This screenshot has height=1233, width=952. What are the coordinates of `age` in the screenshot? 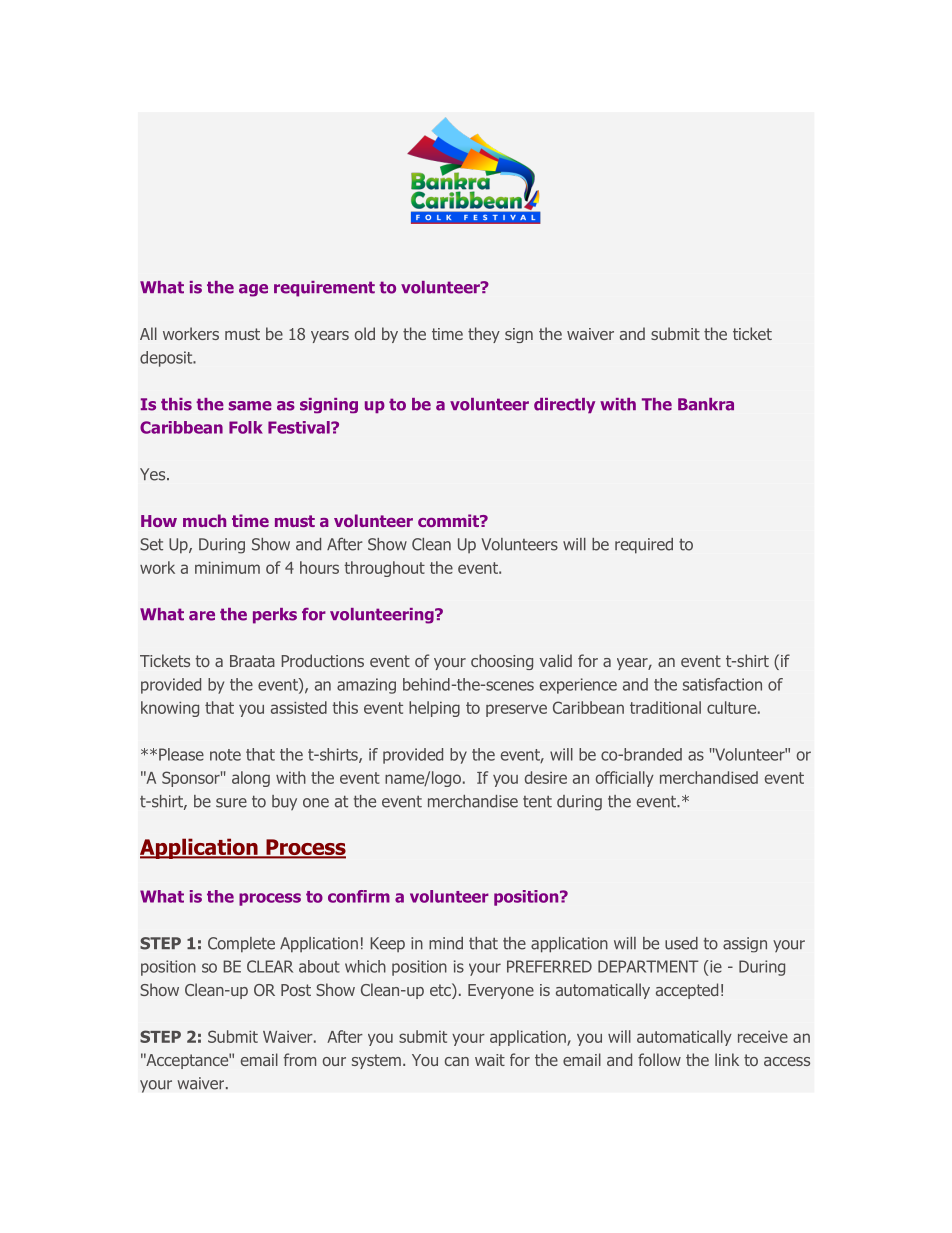 It's located at (253, 290).
